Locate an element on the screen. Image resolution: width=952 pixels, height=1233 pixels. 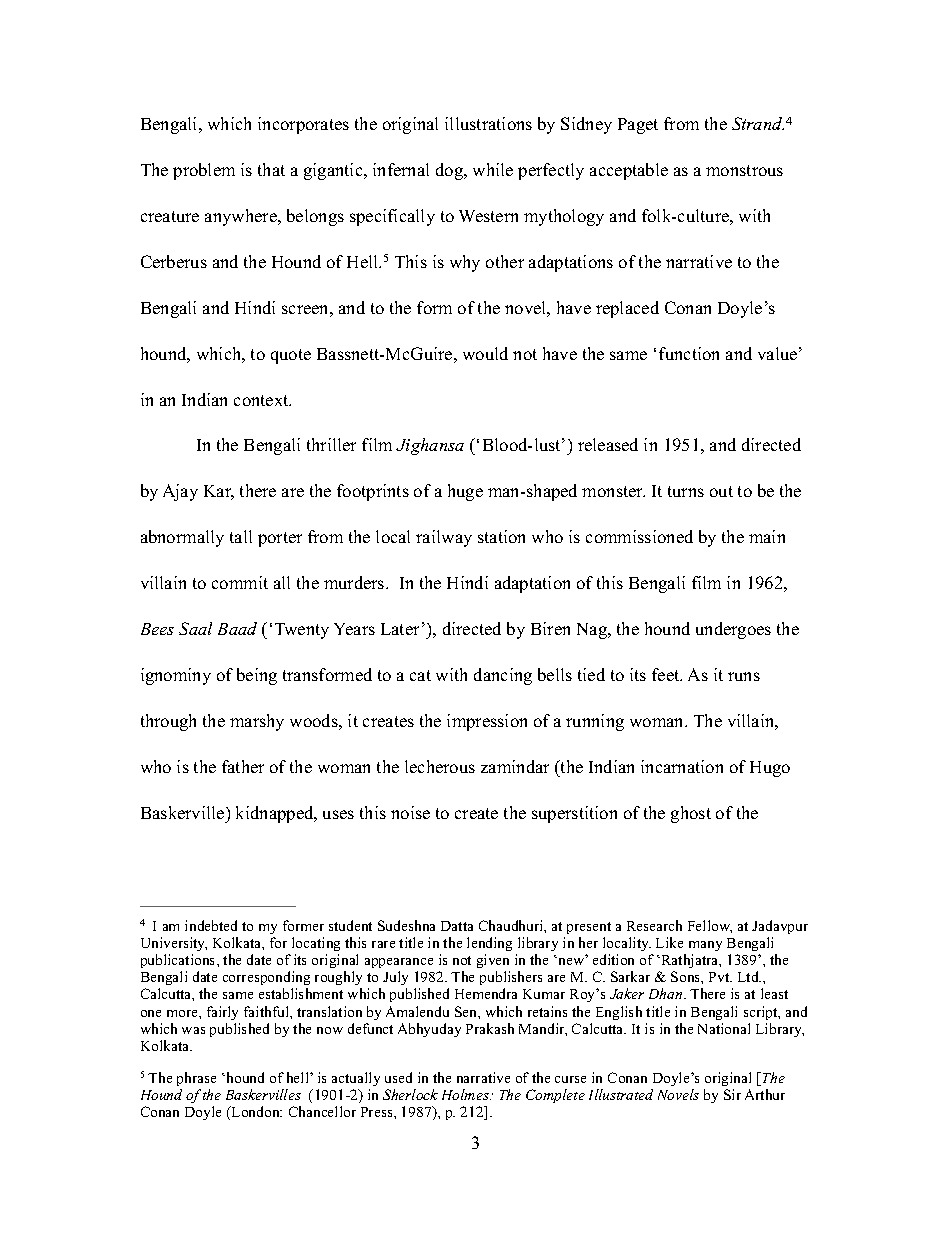
father is located at coordinates (243, 766).
